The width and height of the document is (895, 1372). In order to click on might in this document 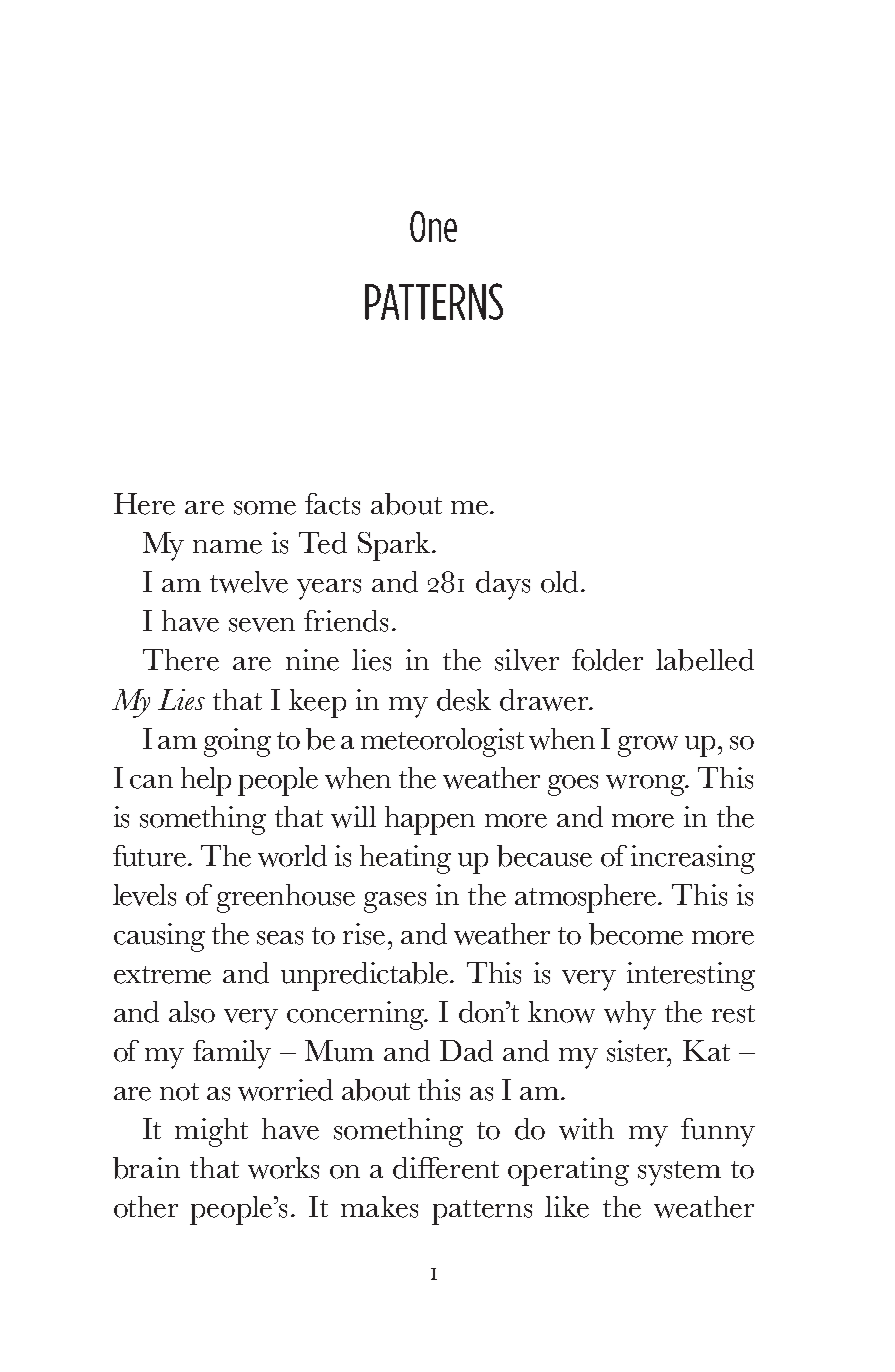, I will do `click(211, 1132)`.
